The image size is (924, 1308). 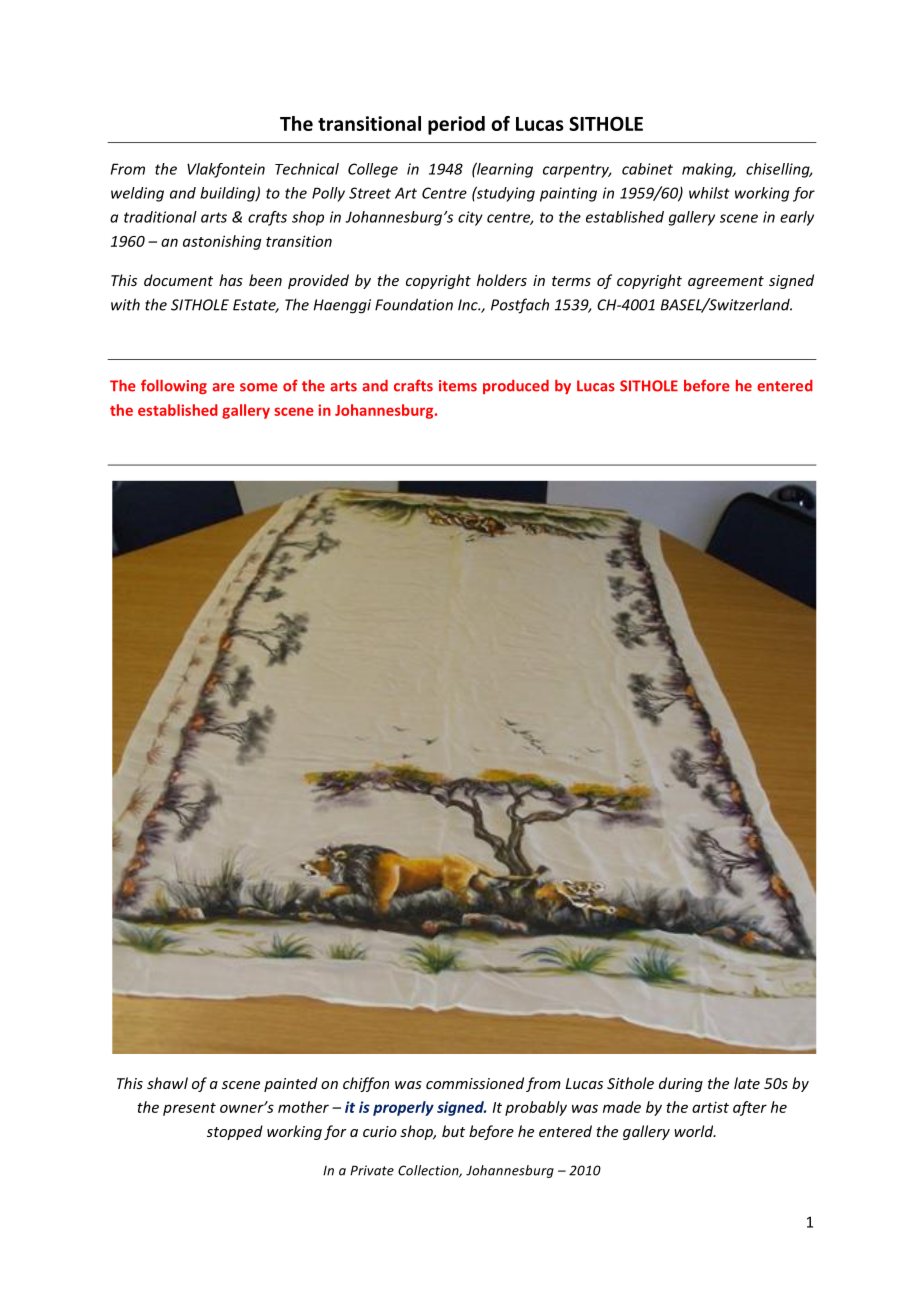 What do you see at coordinates (747, 1083) in the screenshot?
I see `late` at bounding box center [747, 1083].
